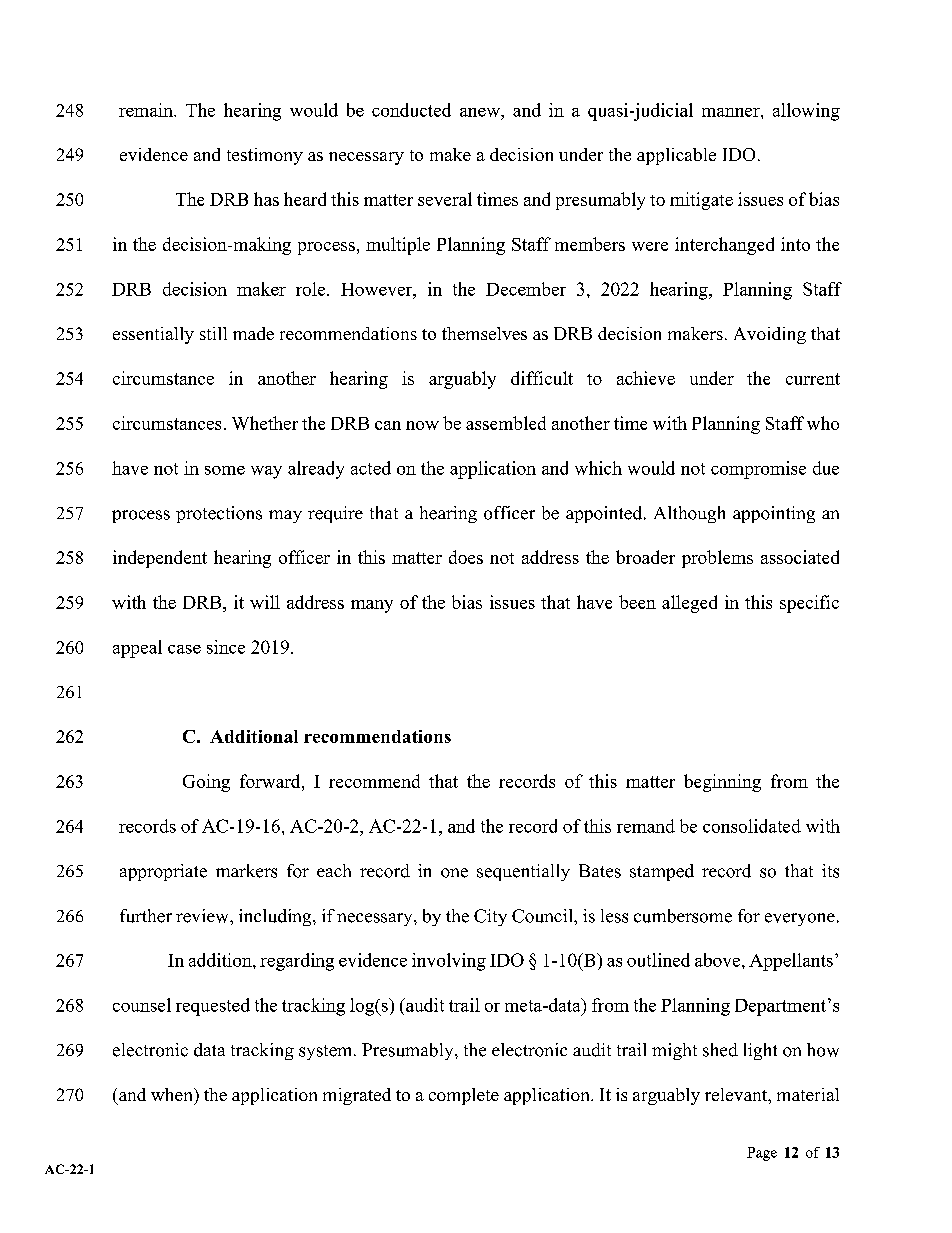  Describe the element at coordinates (265, 156) in the screenshot. I see `testimony` at that location.
